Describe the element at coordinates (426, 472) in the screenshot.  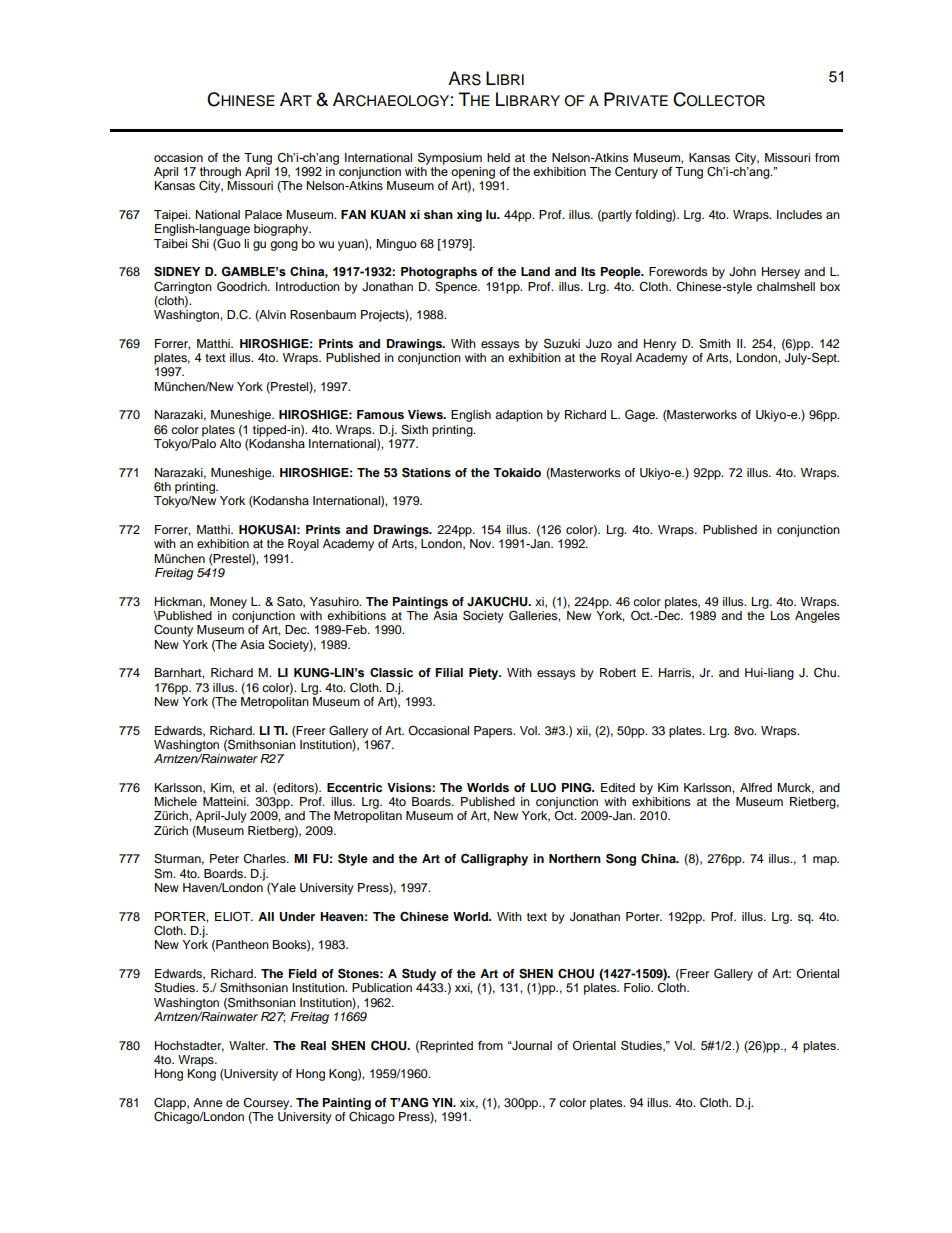
I see `Stations` at that location.
